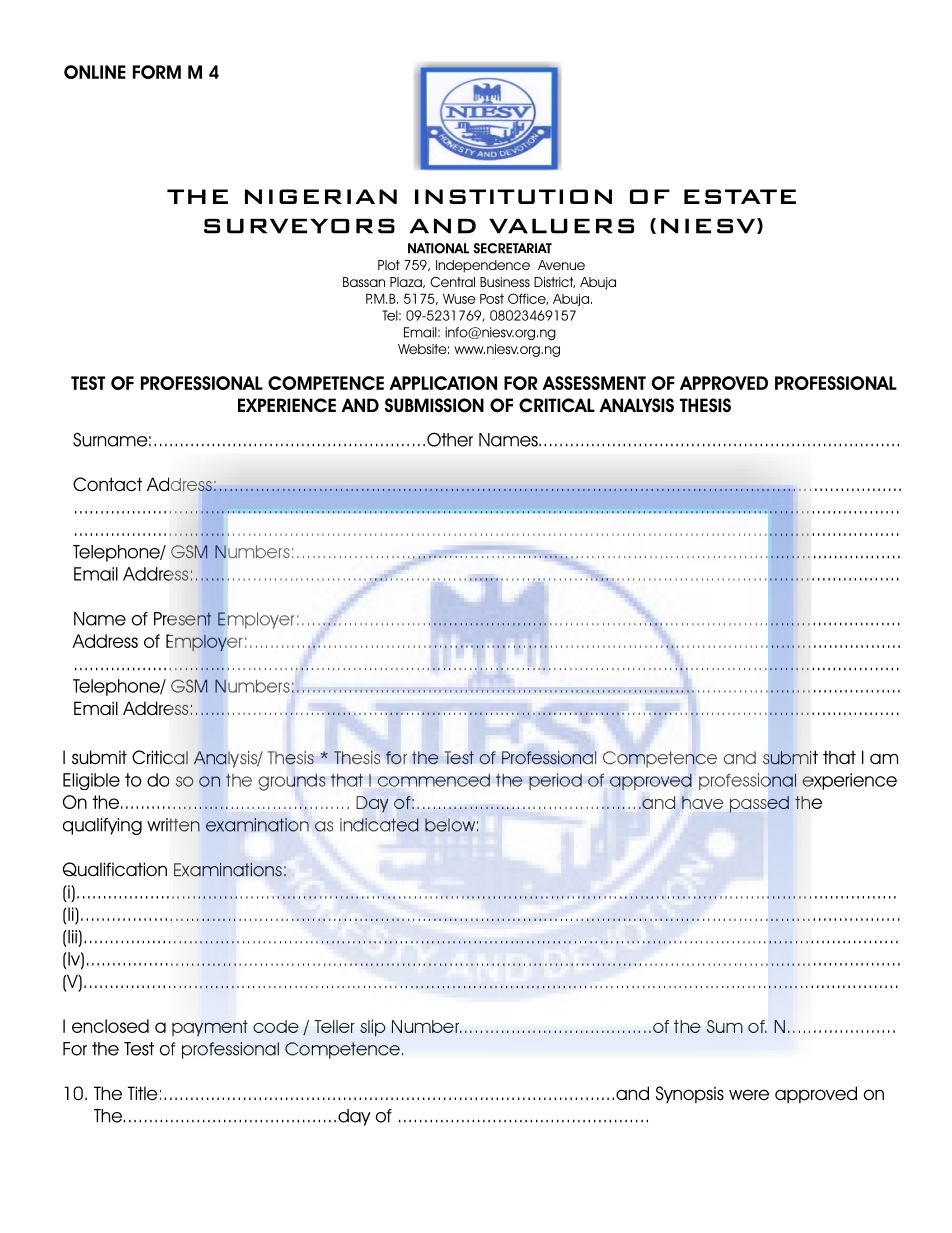 Image resolution: width=952 pixels, height=1233 pixels. I want to click on Eligible, so click(91, 781).
